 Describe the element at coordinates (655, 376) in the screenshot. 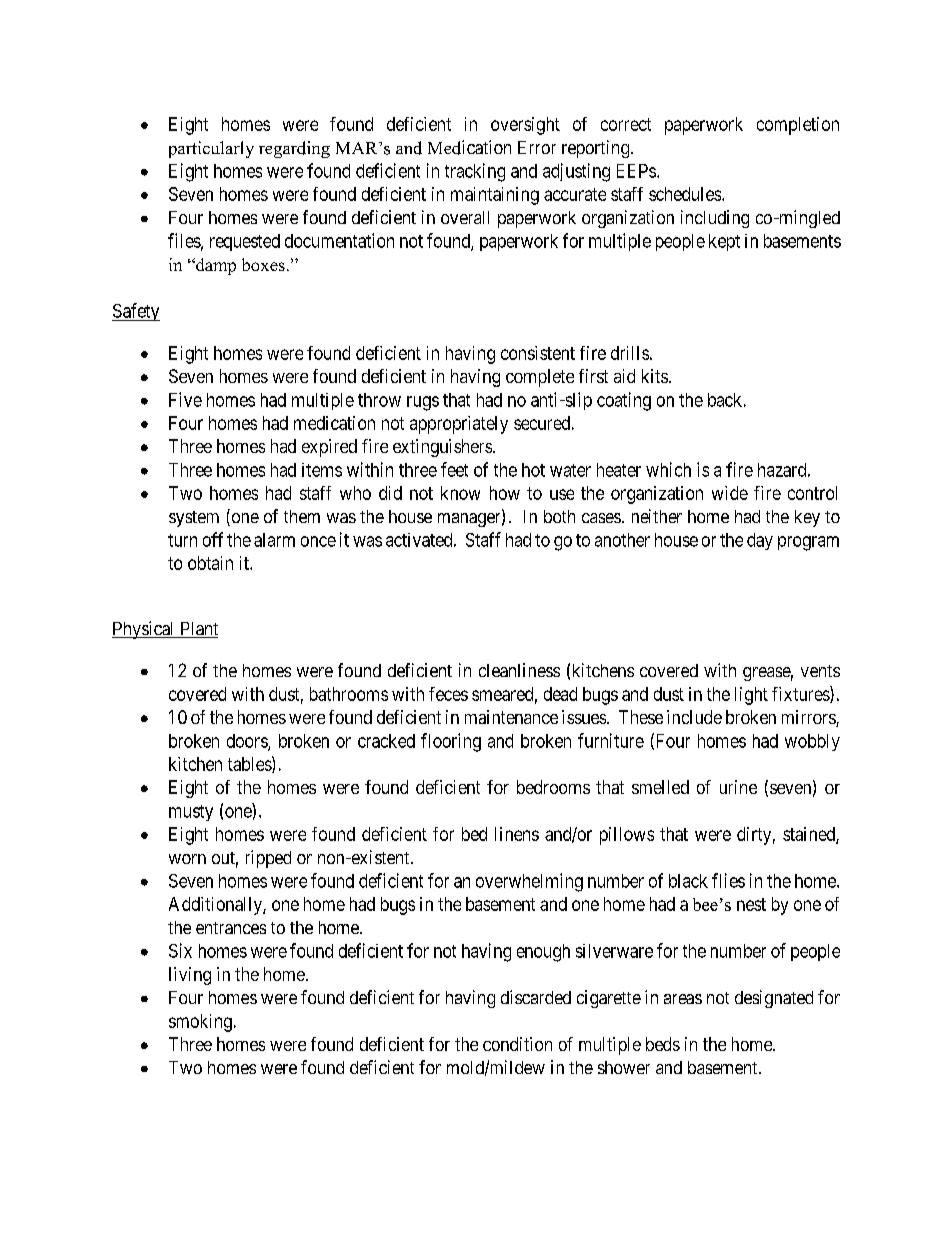

I see `kits` at that location.
